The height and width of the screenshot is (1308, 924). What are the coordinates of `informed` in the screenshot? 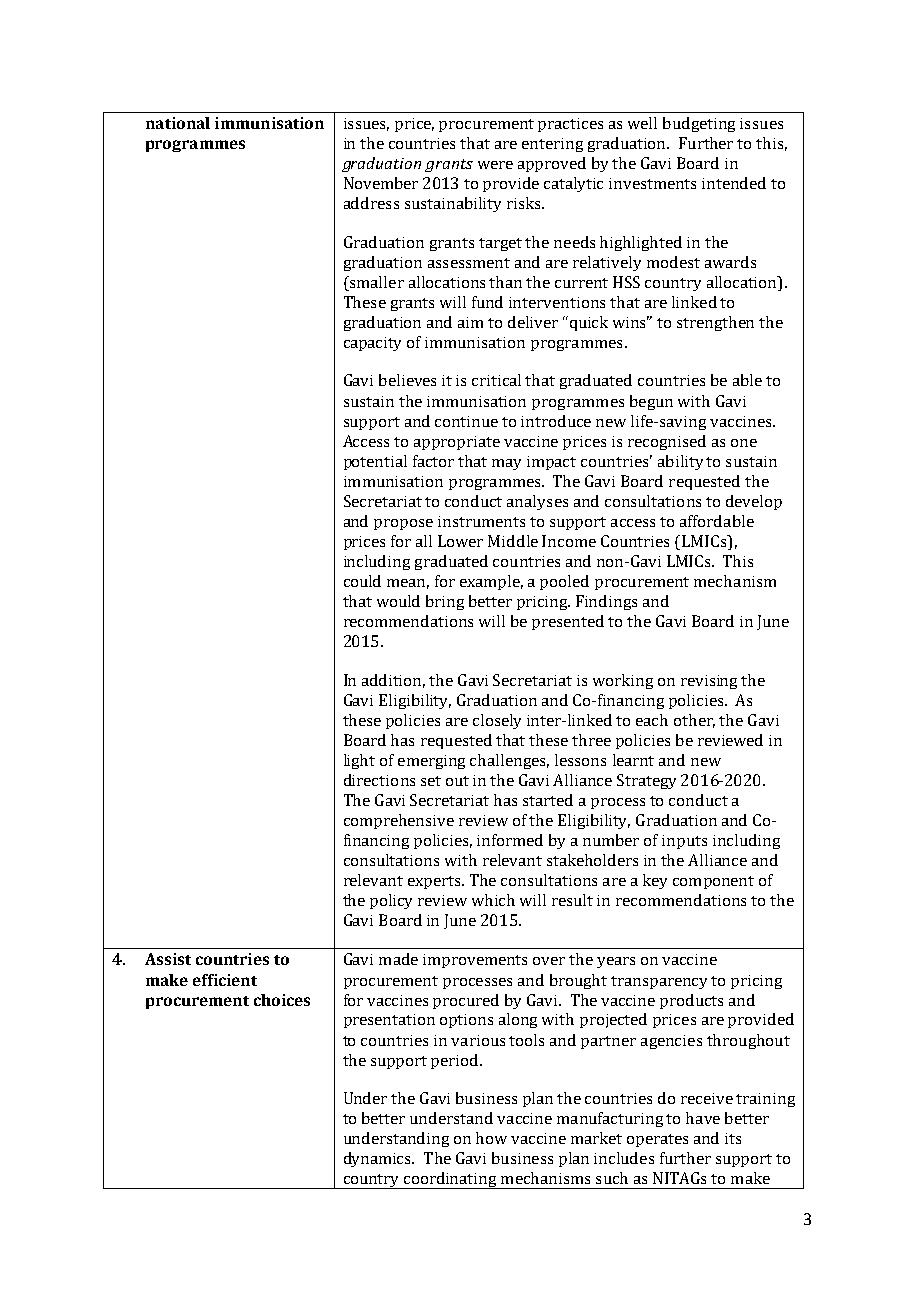 It's located at (510, 840).
